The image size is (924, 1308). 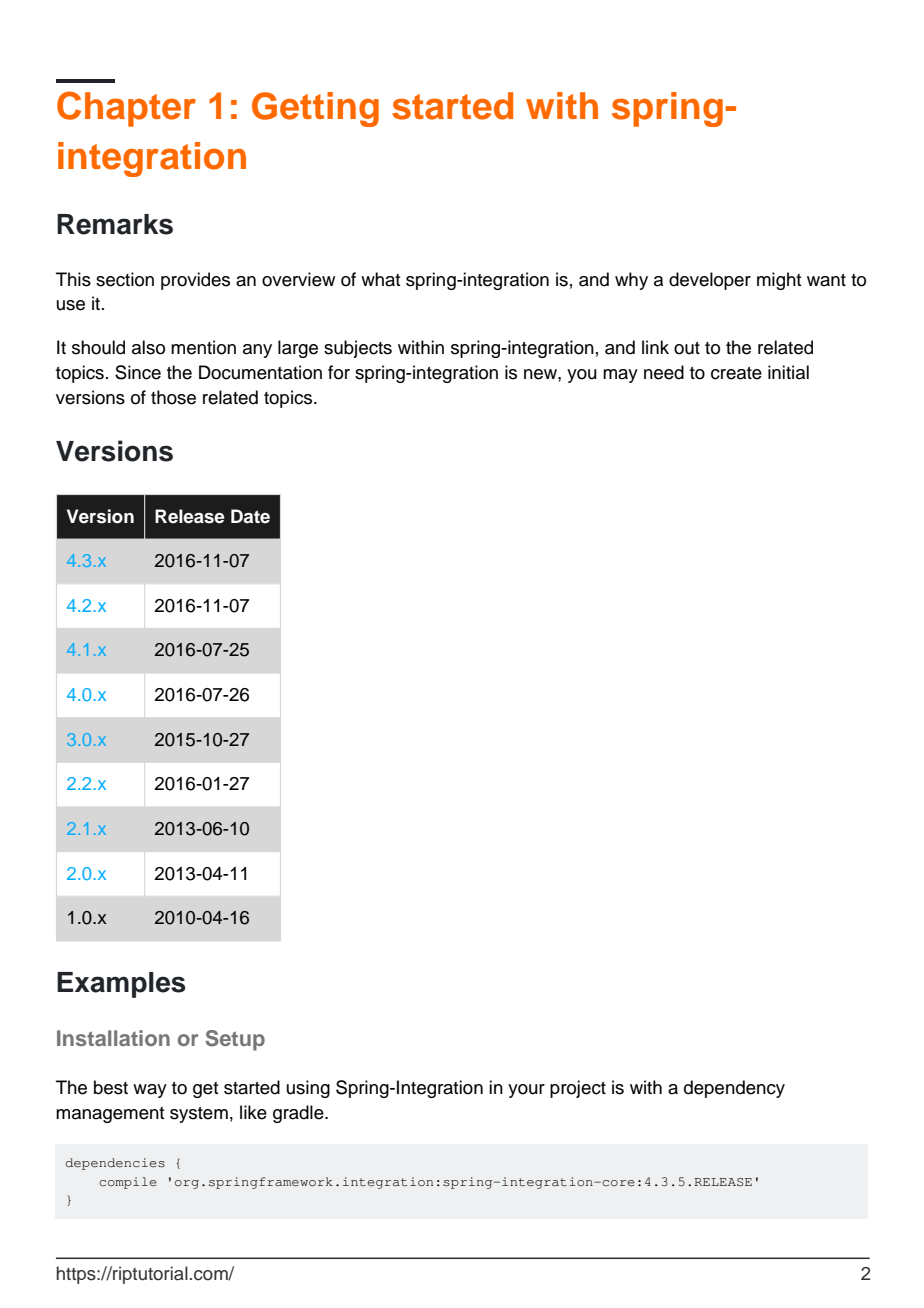 What do you see at coordinates (315, 109) in the screenshot?
I see `Getting` at bounding box center [315, 109].
